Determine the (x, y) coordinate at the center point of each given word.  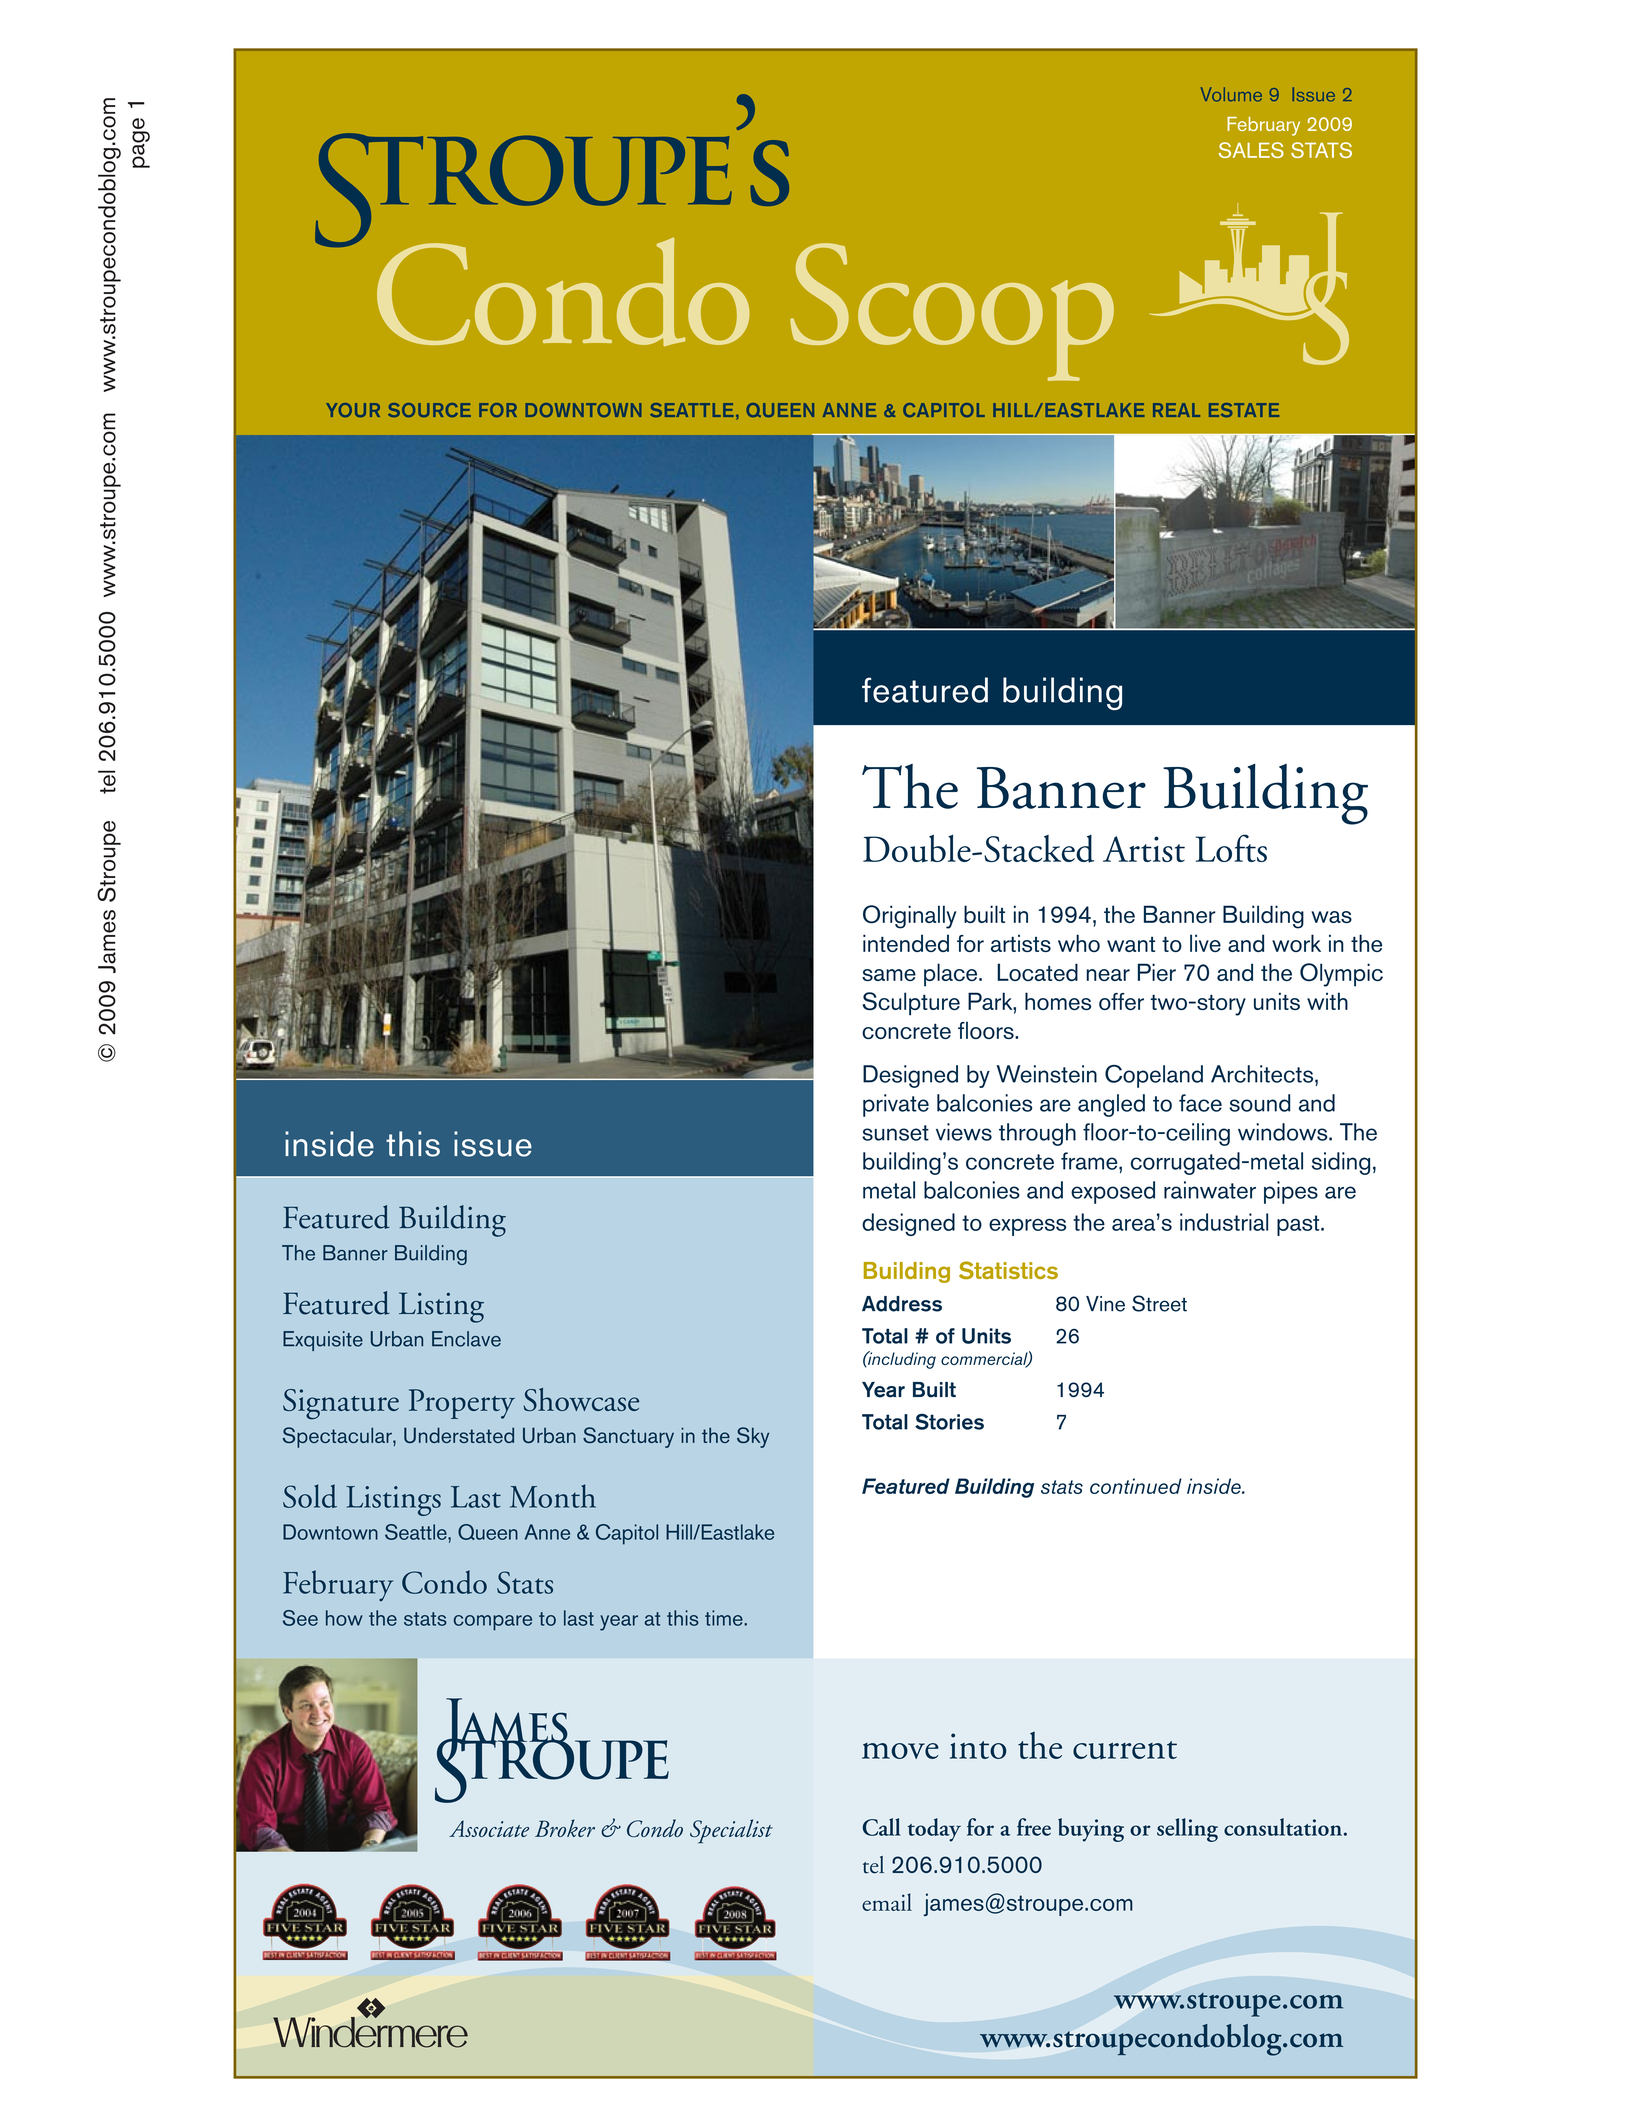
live (1205, 943)
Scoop (952, 312)
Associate (489, 1828)
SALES (1251, 150)
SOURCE (429, 410)
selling (1187, 1830)
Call (882, 1827)
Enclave (466, 1339)
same (889, 975)
